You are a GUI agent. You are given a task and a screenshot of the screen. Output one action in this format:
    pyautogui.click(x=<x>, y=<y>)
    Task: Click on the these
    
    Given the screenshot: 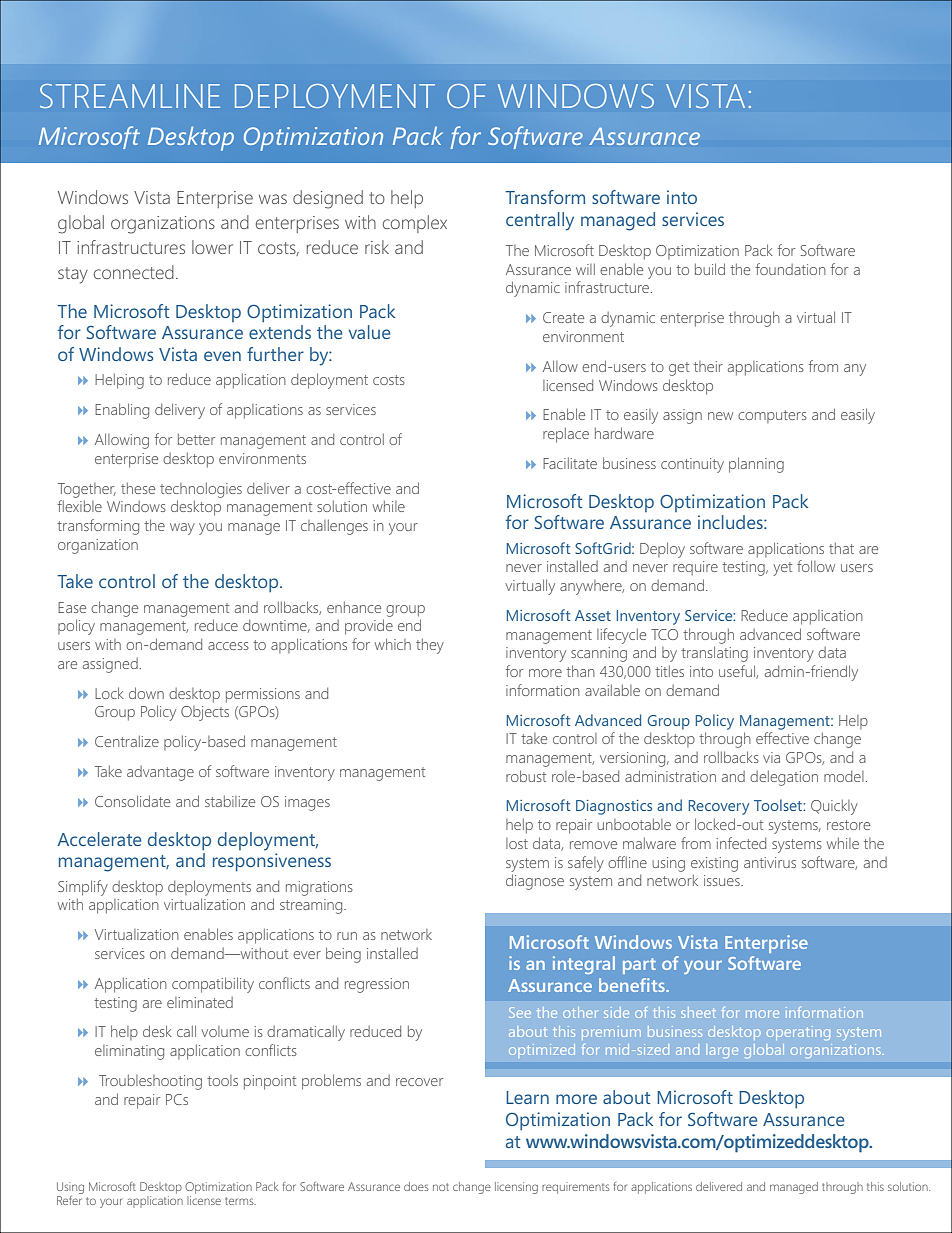 What is the action you would take?
    pyautogui.click(x=138, y=488)
